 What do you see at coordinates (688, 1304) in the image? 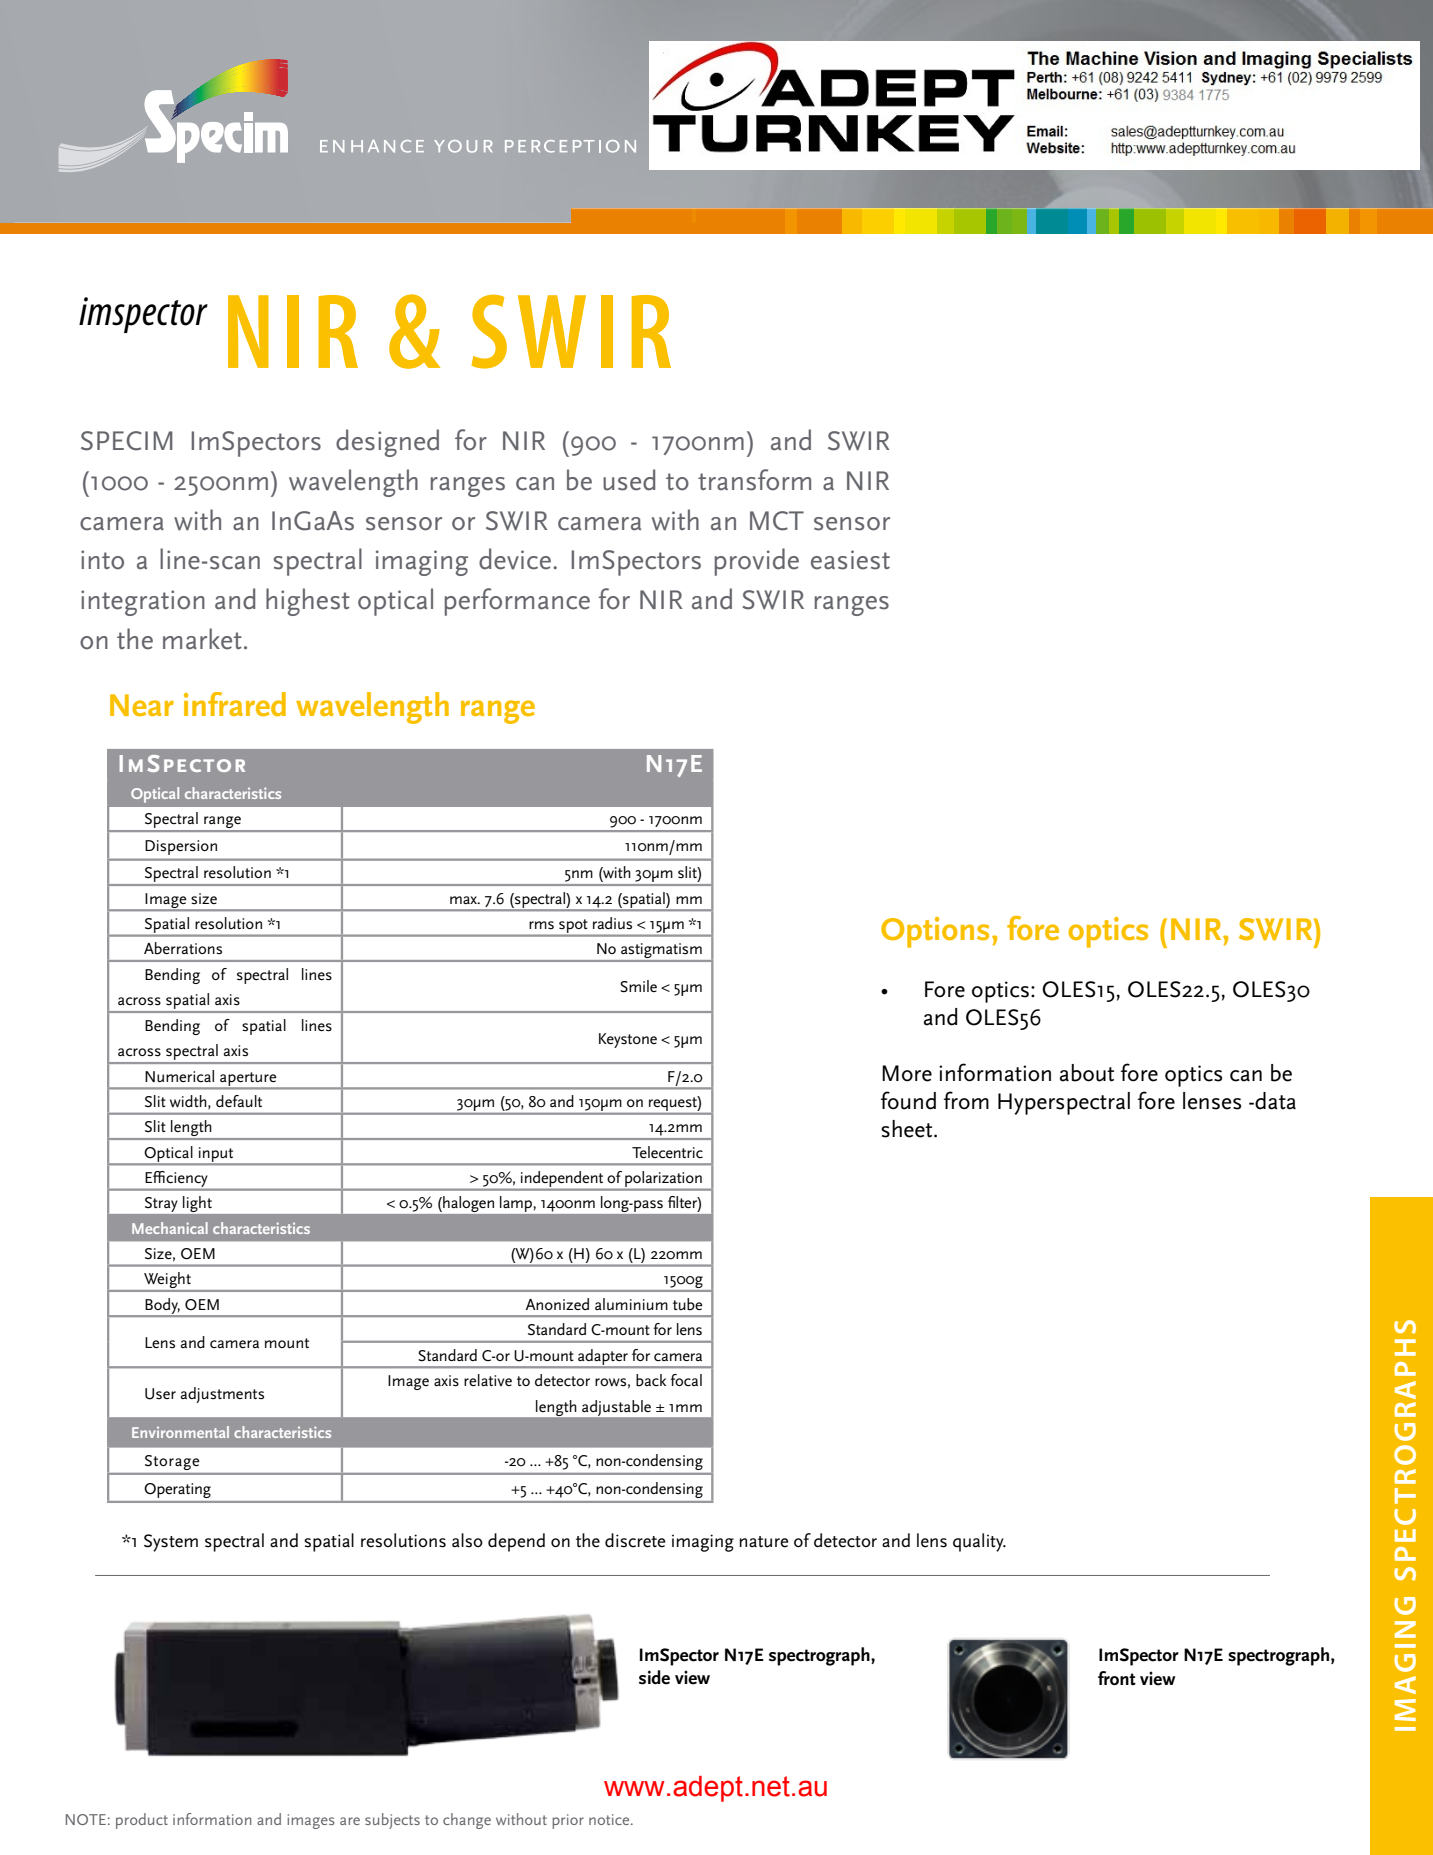
I see `tube` at bounding box center [688, 1304].
